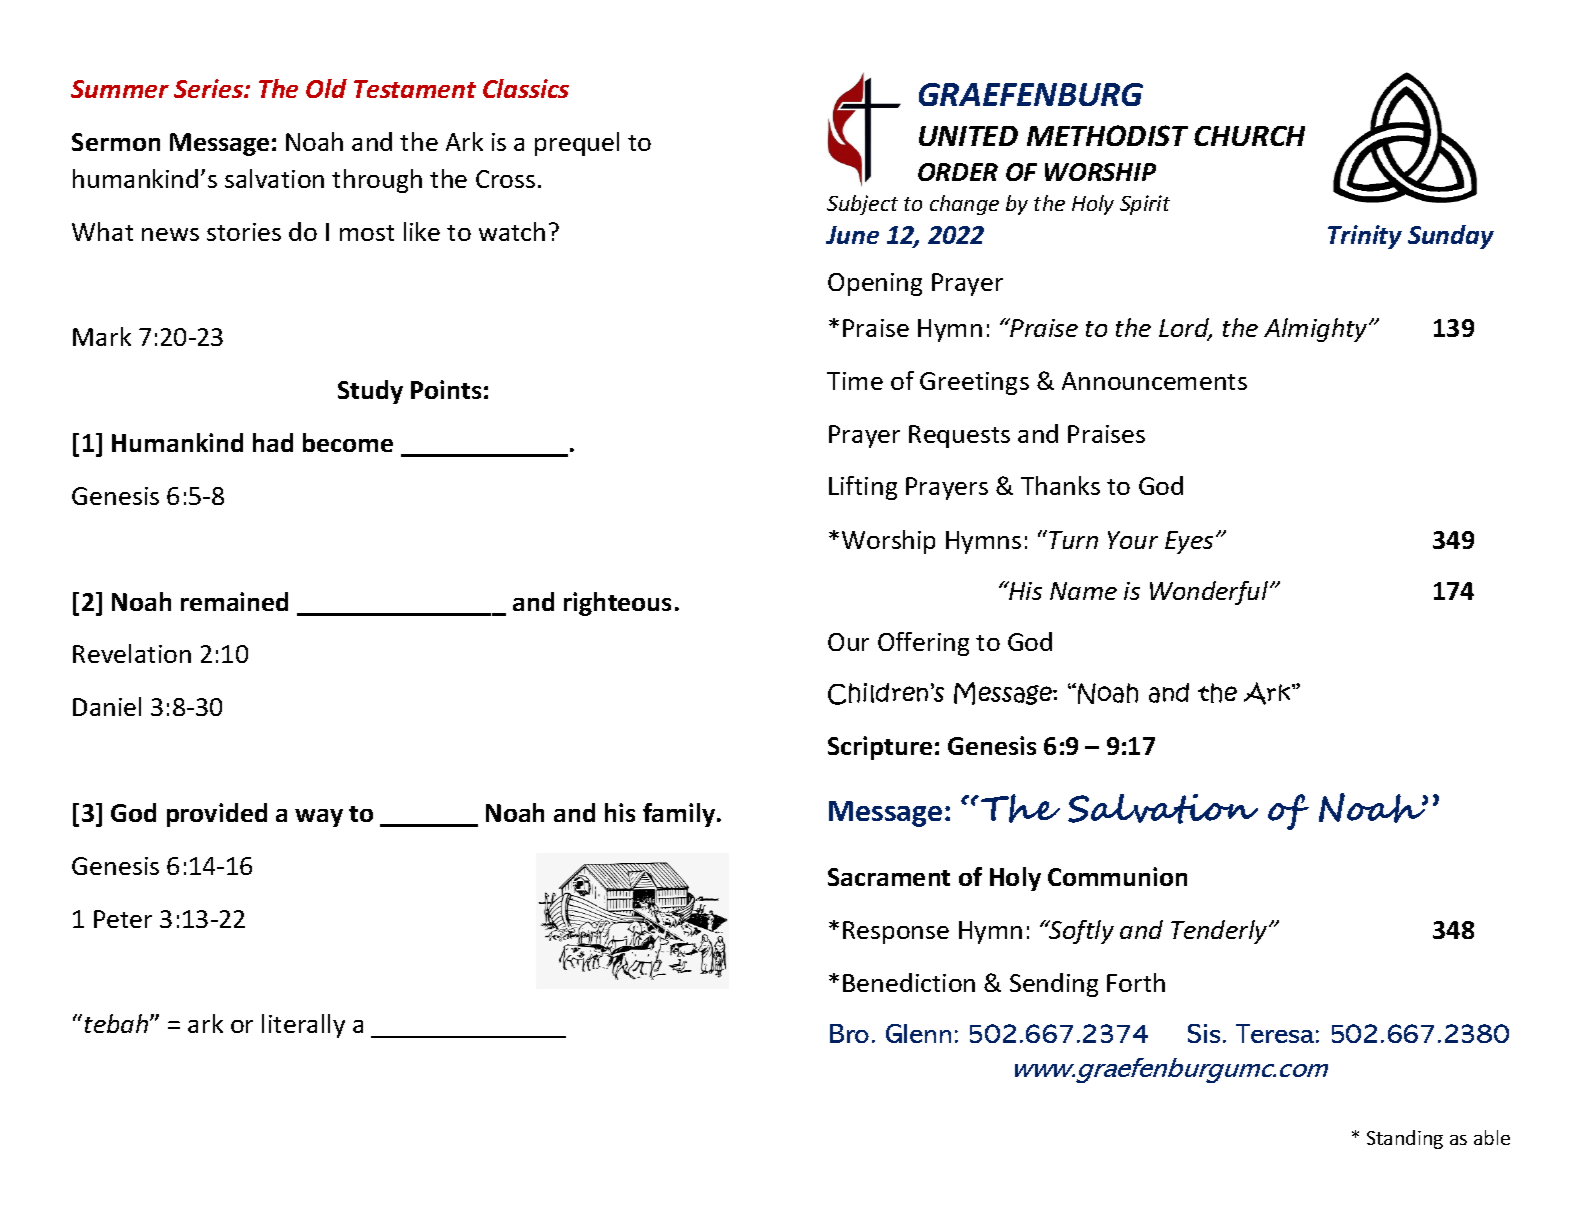  What do you see at coordinates (1210, 593) in the page?
I see `Wonderful` at bounding box center [1210, 593].
